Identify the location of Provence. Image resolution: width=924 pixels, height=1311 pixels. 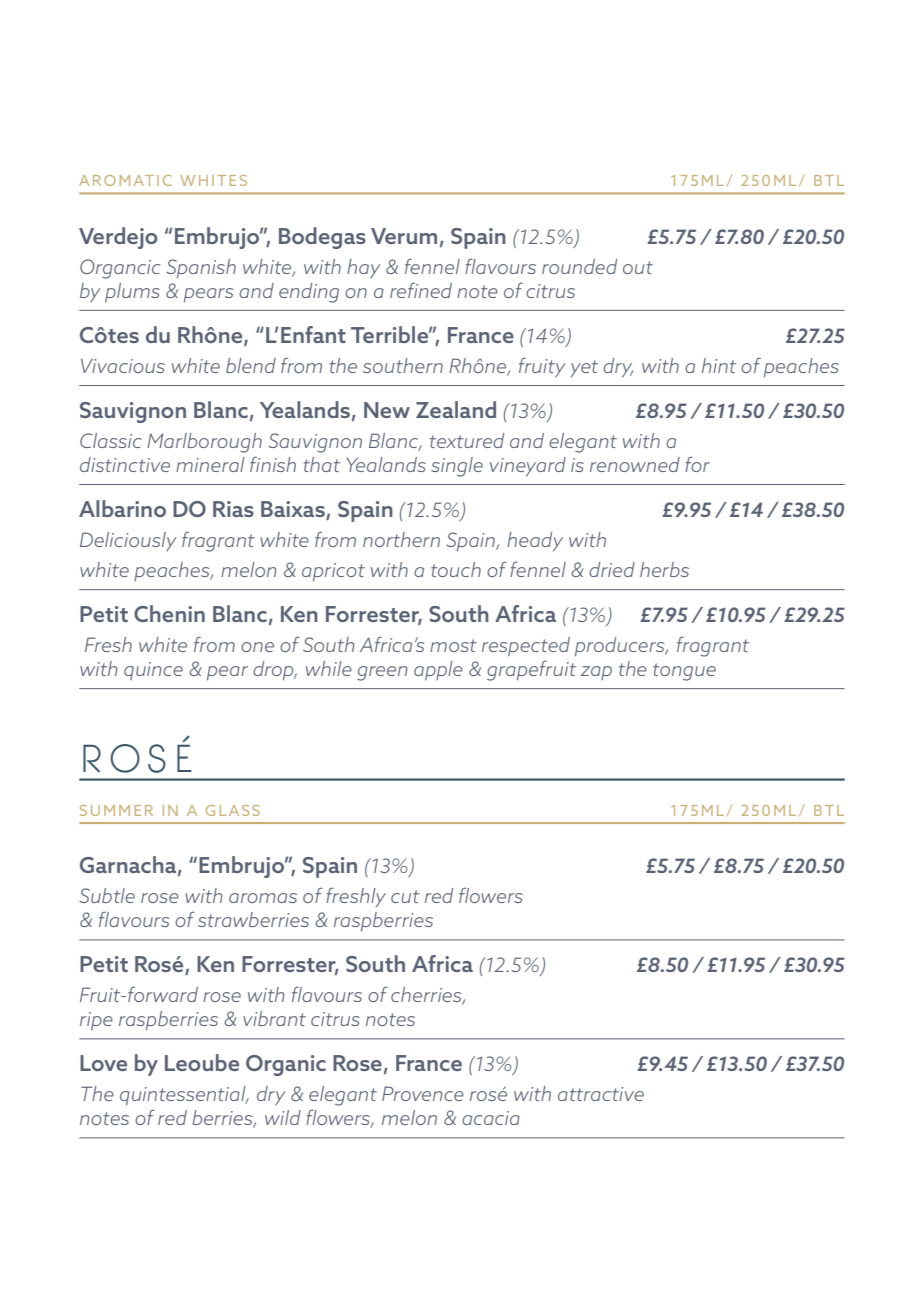
(423, 1093).
